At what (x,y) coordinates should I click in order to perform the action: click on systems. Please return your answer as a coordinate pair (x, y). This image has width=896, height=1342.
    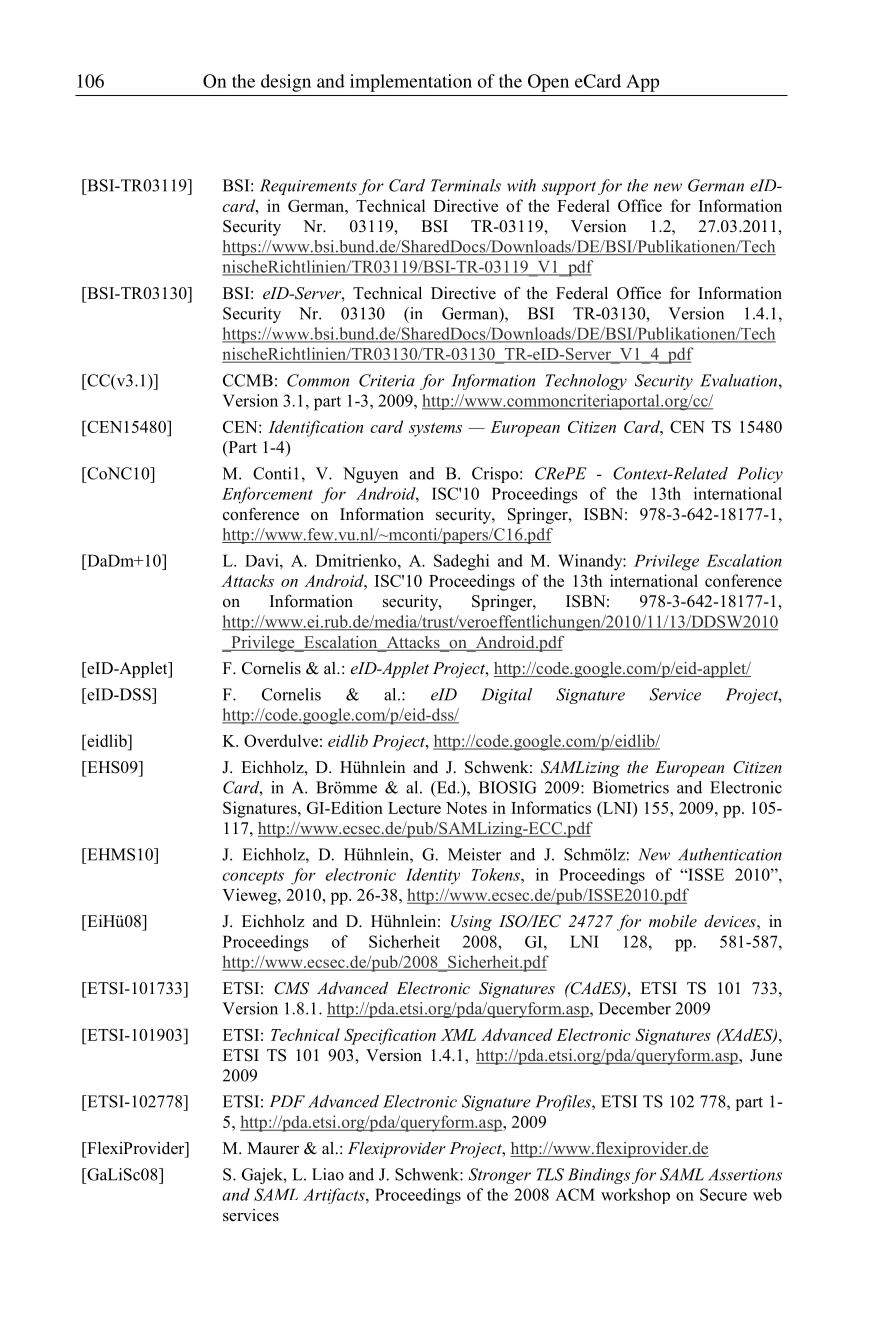
    Looking at the image, I should click on (435, 430).
